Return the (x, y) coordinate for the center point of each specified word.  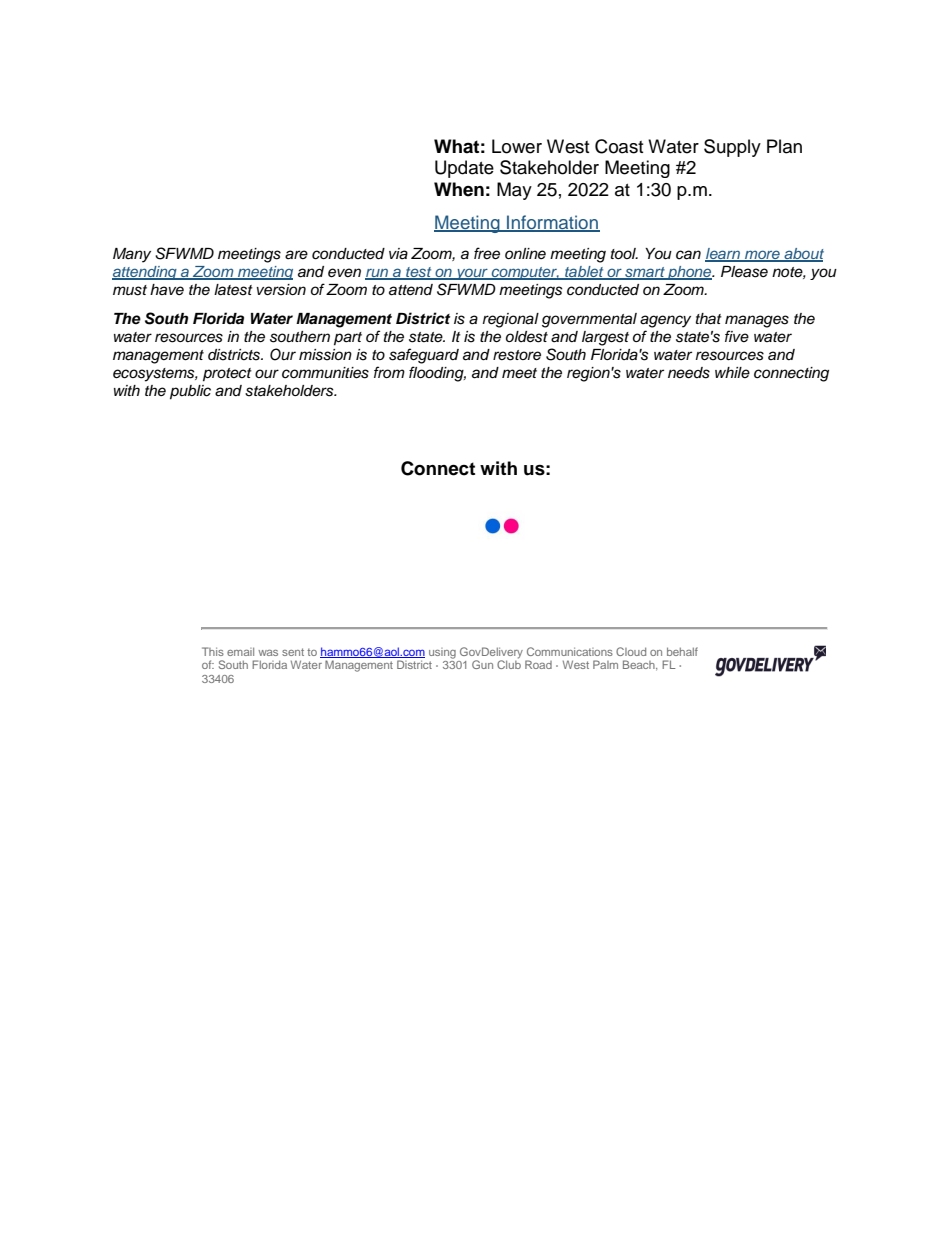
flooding (437, 374)
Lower (517, 146)
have (167, 289)
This (213, 651)
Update (464, 169)
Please (744, 272)
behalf (682, 651)
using (442, 653)
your (472, 274)
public (190, 392)
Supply (732, 148)
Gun (482, 664)
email (240, 651)
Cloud (631, 651)
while (732, 372)
